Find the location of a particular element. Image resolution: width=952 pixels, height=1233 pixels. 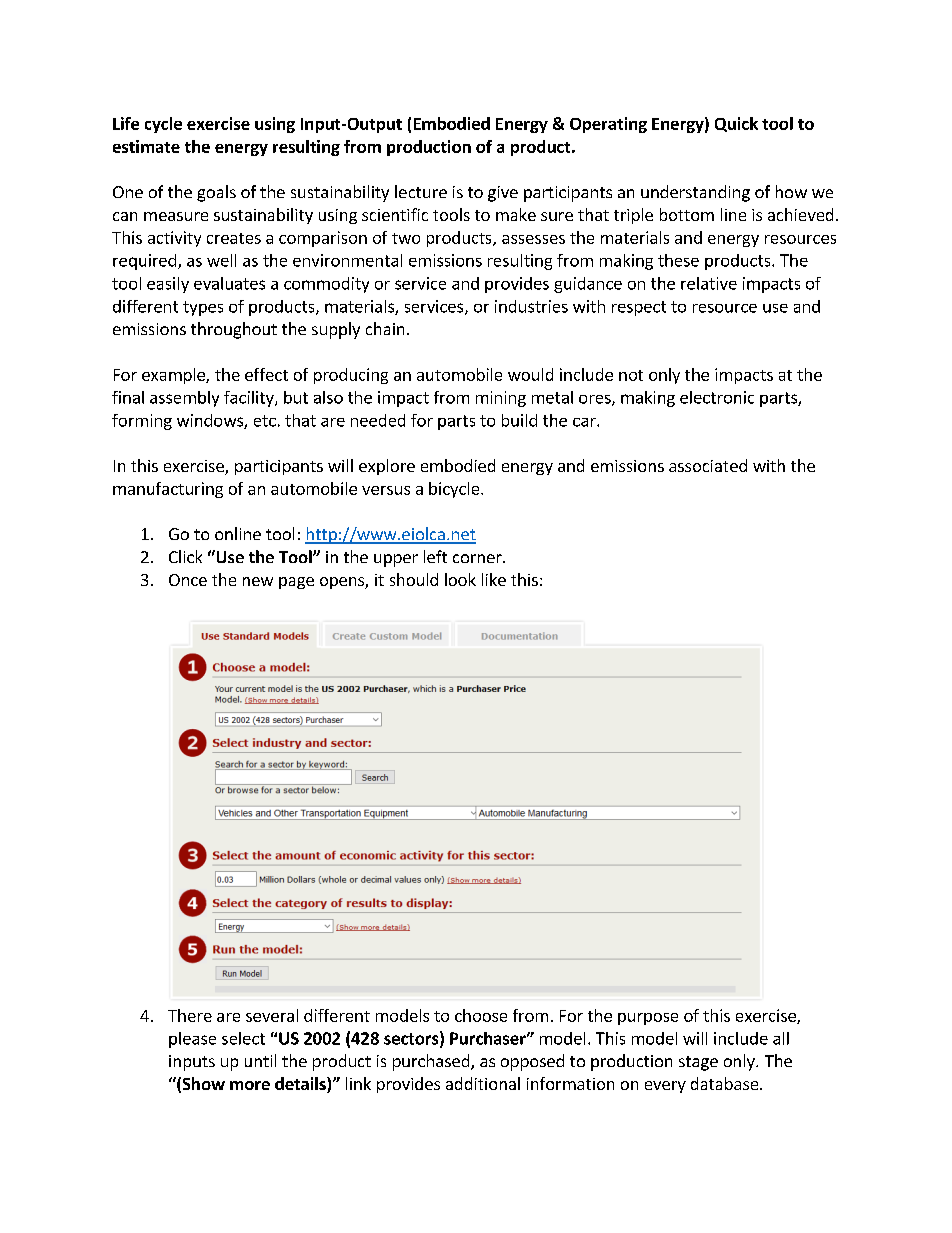

lecture is located at coordinates (421, 191).
